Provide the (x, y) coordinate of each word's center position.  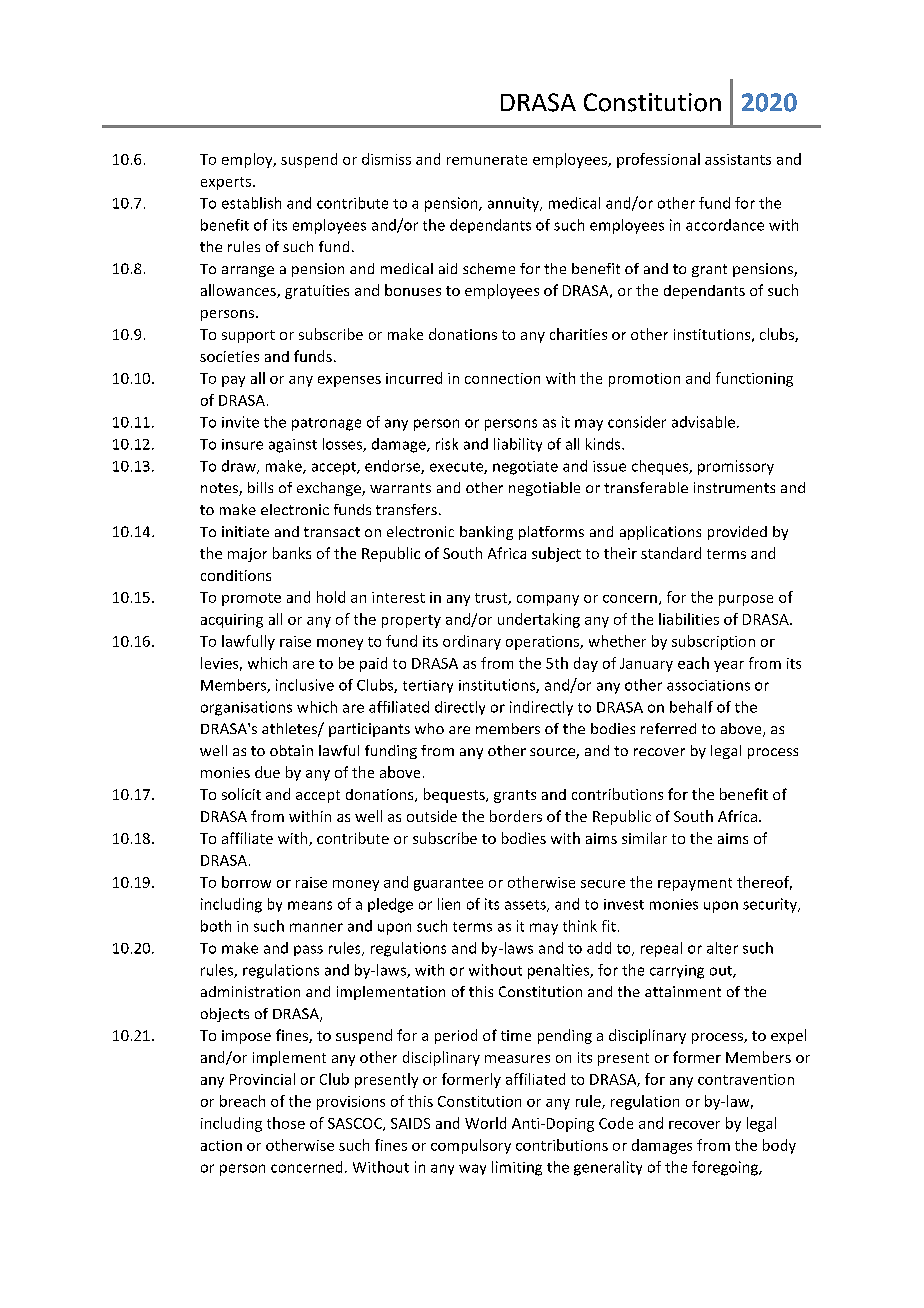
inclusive (305, 685)
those (286, 1123)
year (729, 666)
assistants (738, 159)
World (485, 1123)
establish (251, 203)
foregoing (726, 1168)
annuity (514, 204)
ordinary (472, 642)
